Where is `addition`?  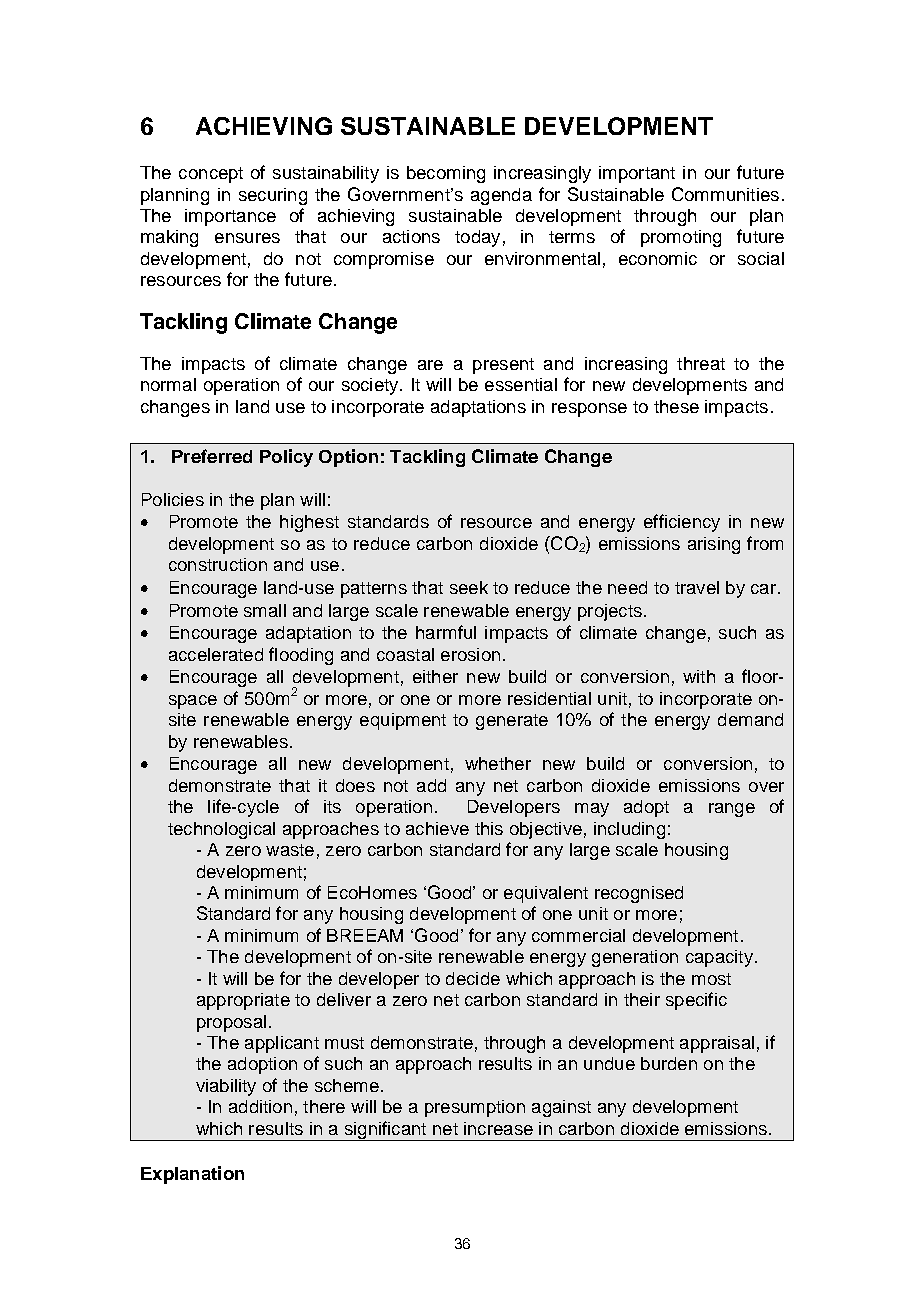 addition is located at coordinates (260, 1106).
